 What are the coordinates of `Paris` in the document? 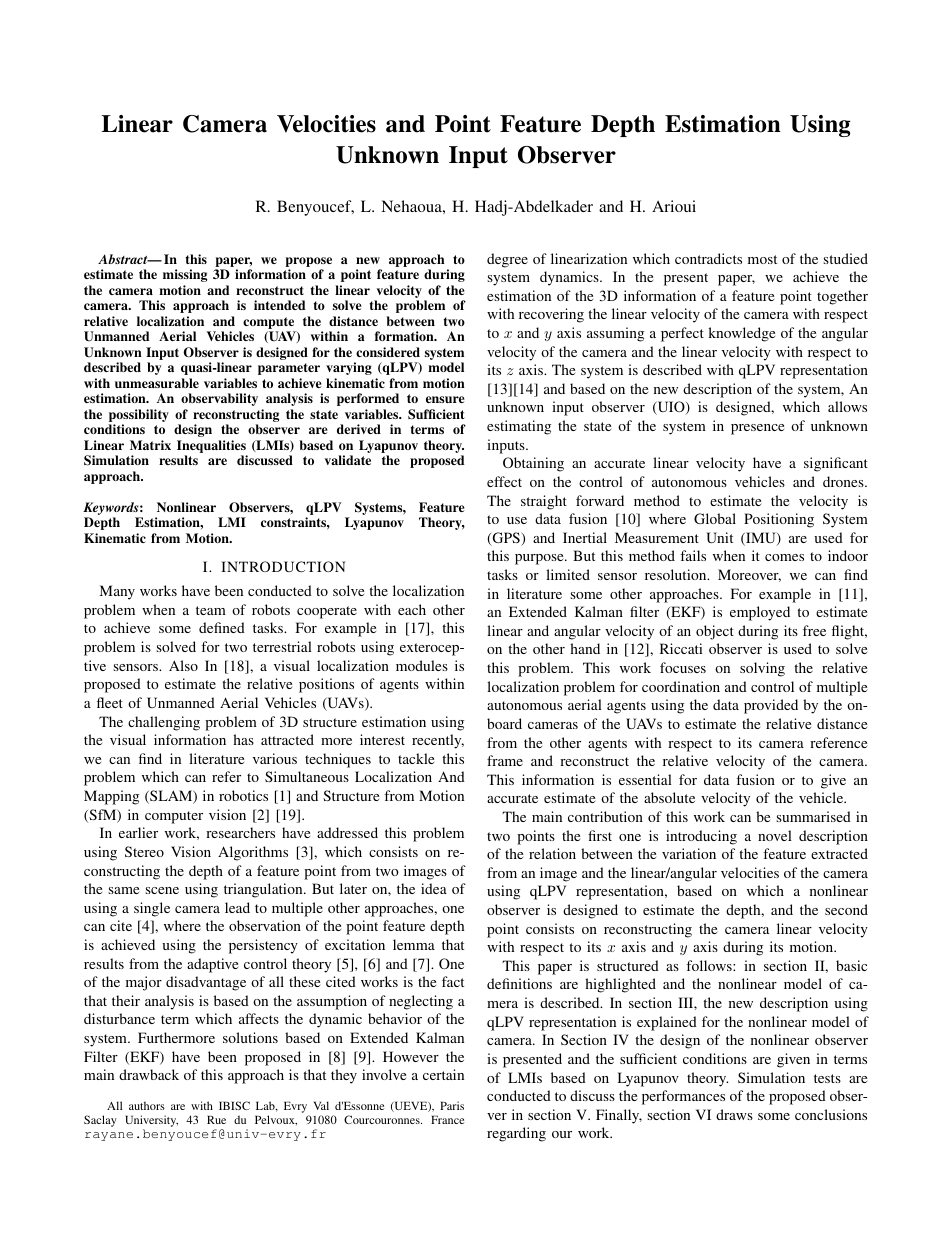 It's located at (452, 1105).
